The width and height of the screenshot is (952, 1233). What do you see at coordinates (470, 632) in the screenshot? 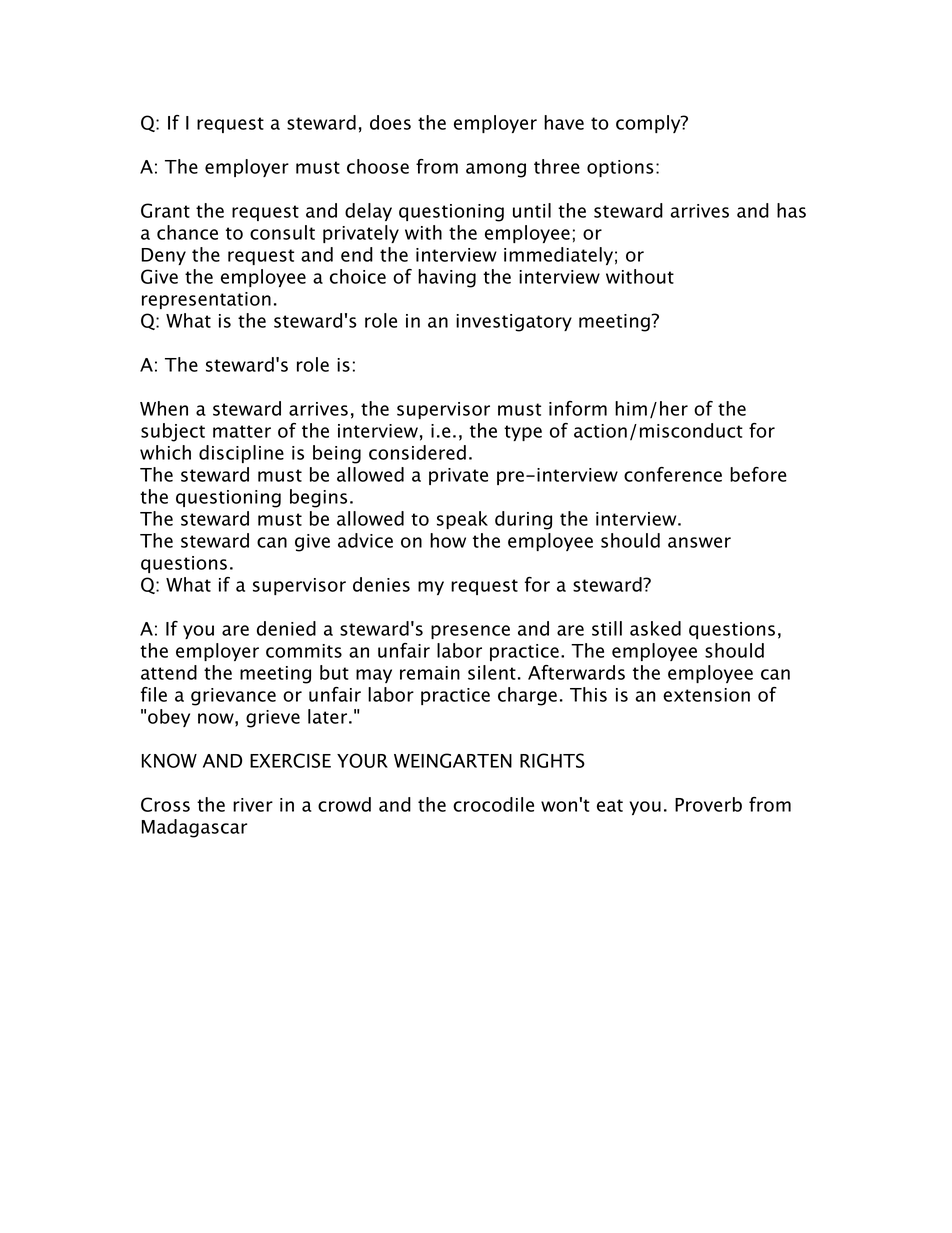
I see `presence` at bounding box center [470, 632].
